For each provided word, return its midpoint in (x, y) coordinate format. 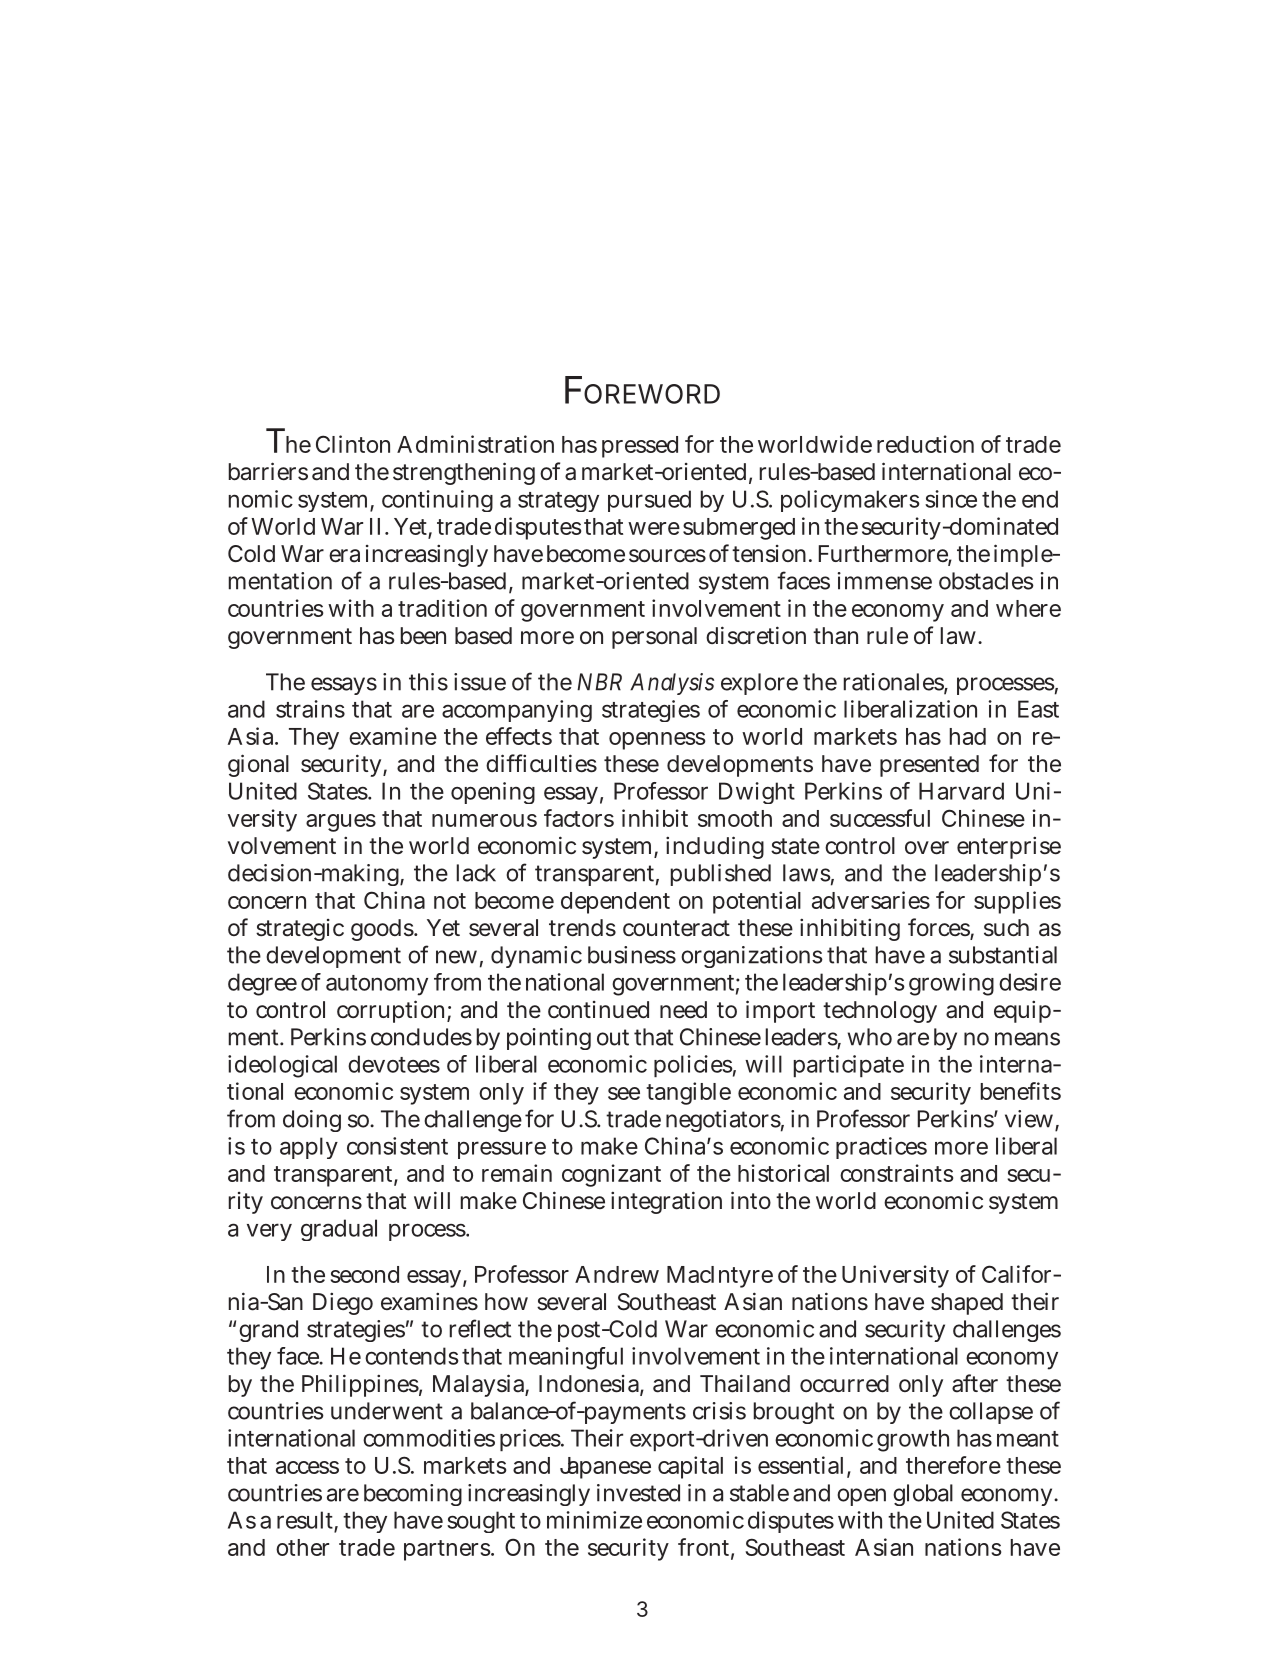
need (683, 1010)
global (923, 1495)
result (307, 1521)
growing (951, 984)
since (951, 499)
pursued (649, 501)
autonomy (377, 985)
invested (638, 1493)
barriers (268, 471)
